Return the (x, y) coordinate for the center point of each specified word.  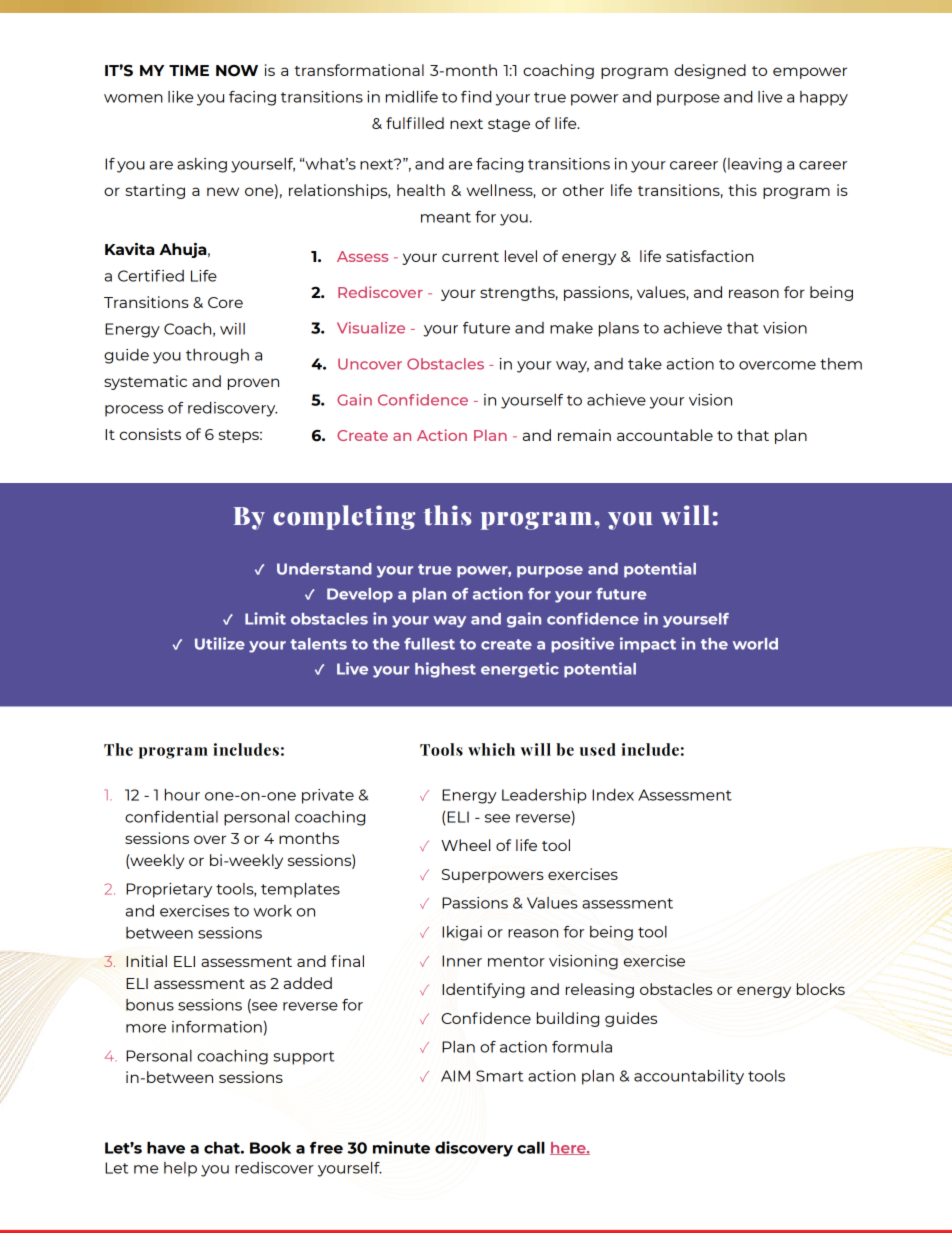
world (755, 644)
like (180, 97)
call (531, 1147)
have (166, 1147)
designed (710, 71)
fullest (429, 644)
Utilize (220, 643)
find (476, 97)
